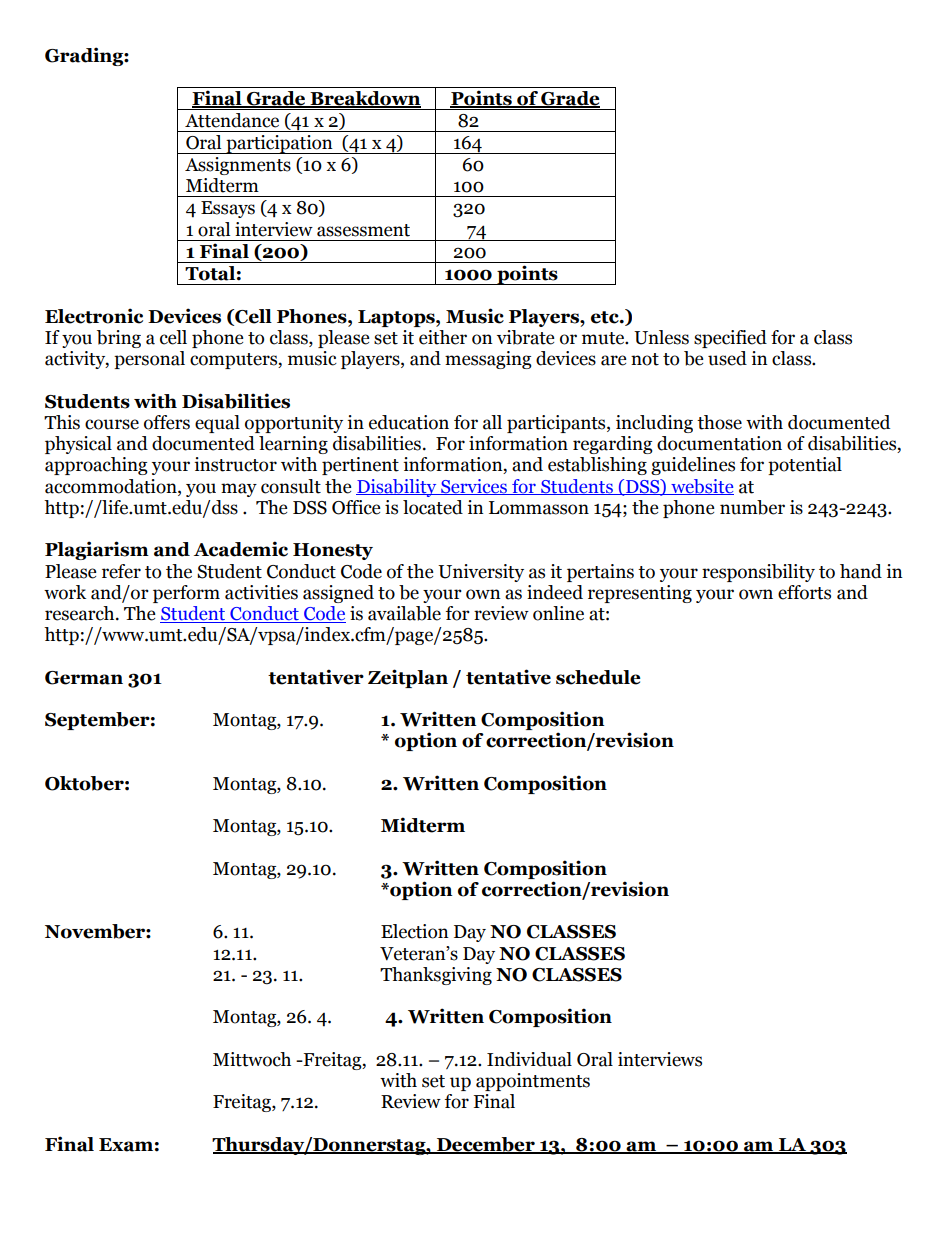  What do you see at coordinates (805, 466) in the screenshot?
I see `potential` at bounding box center [805, 466].
